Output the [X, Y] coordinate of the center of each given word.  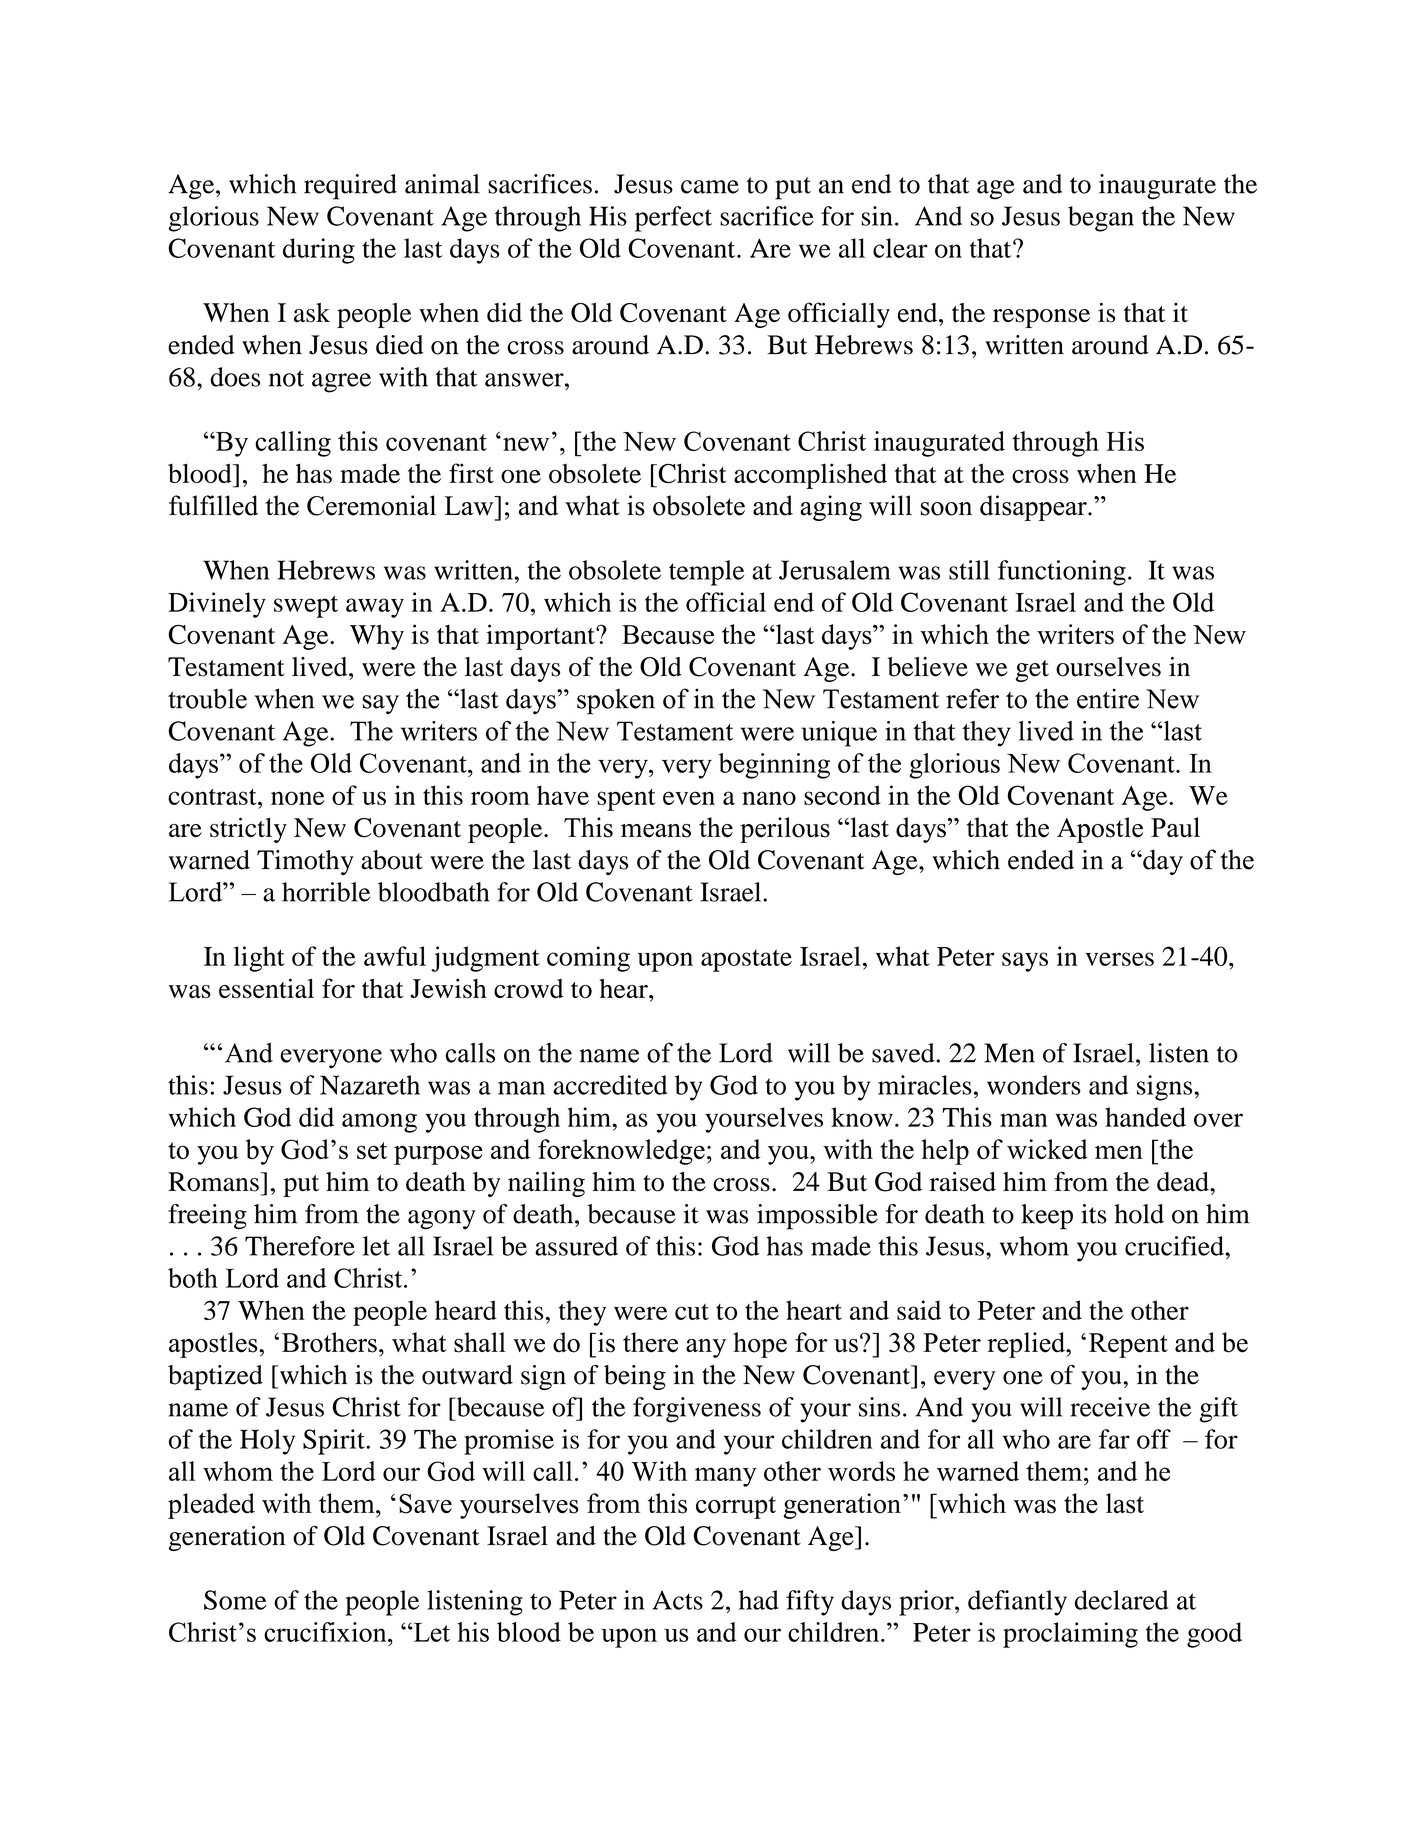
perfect [673, 219]
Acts [677, 1600]
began [1101, 219]
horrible [326, 892]
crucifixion [326, 1632]
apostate [746, 960]
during [319, 251]
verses [1119, 959]
